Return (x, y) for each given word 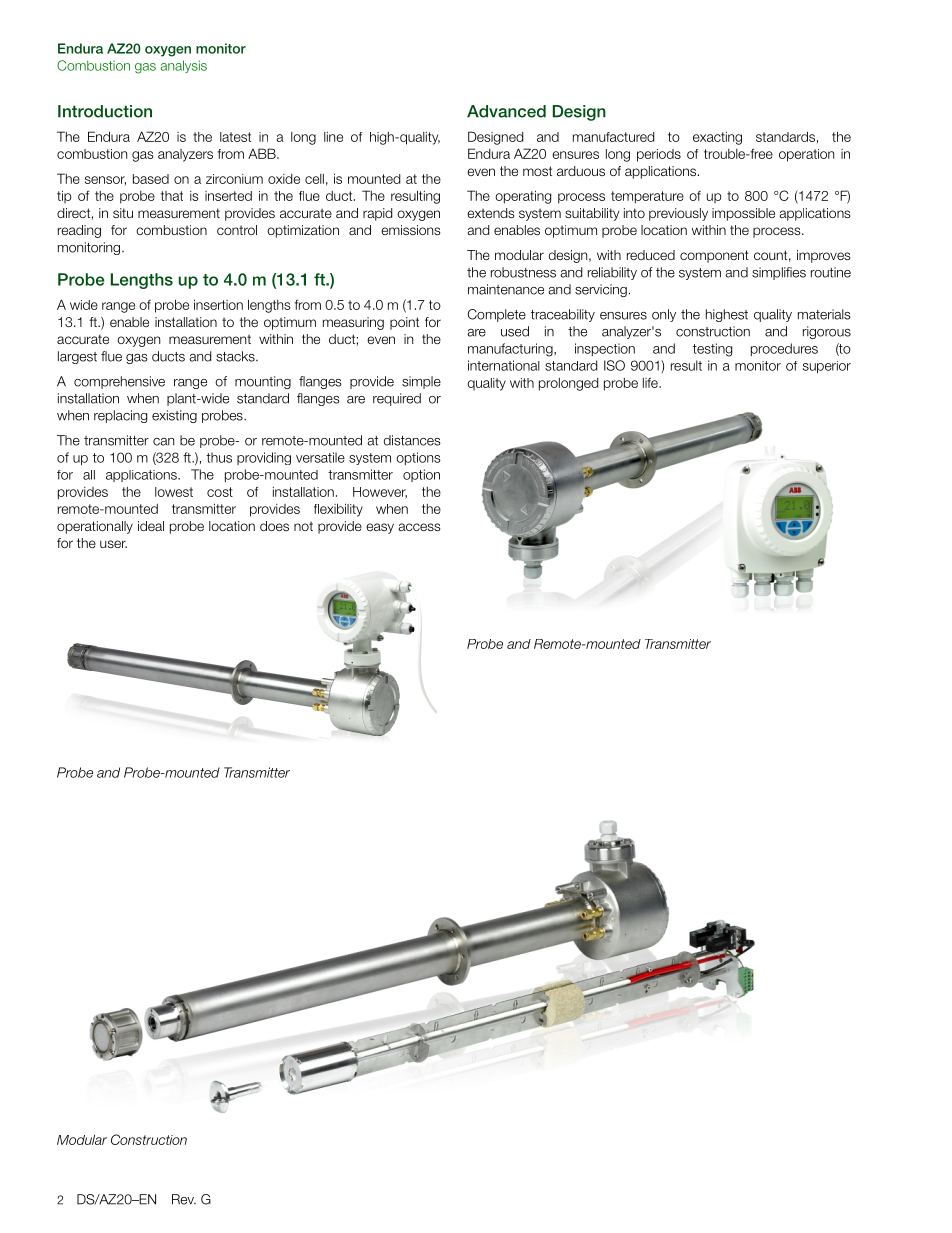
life (651, 382)
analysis (184, 66)
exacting (717, 138)
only (664, 315)
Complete (497, 315)
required (397, 399)
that (171, 196)
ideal (151, 526)
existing (174, 416)
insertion (218, 304)
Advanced (506, 111)
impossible (743, 214)
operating (523, 197)
